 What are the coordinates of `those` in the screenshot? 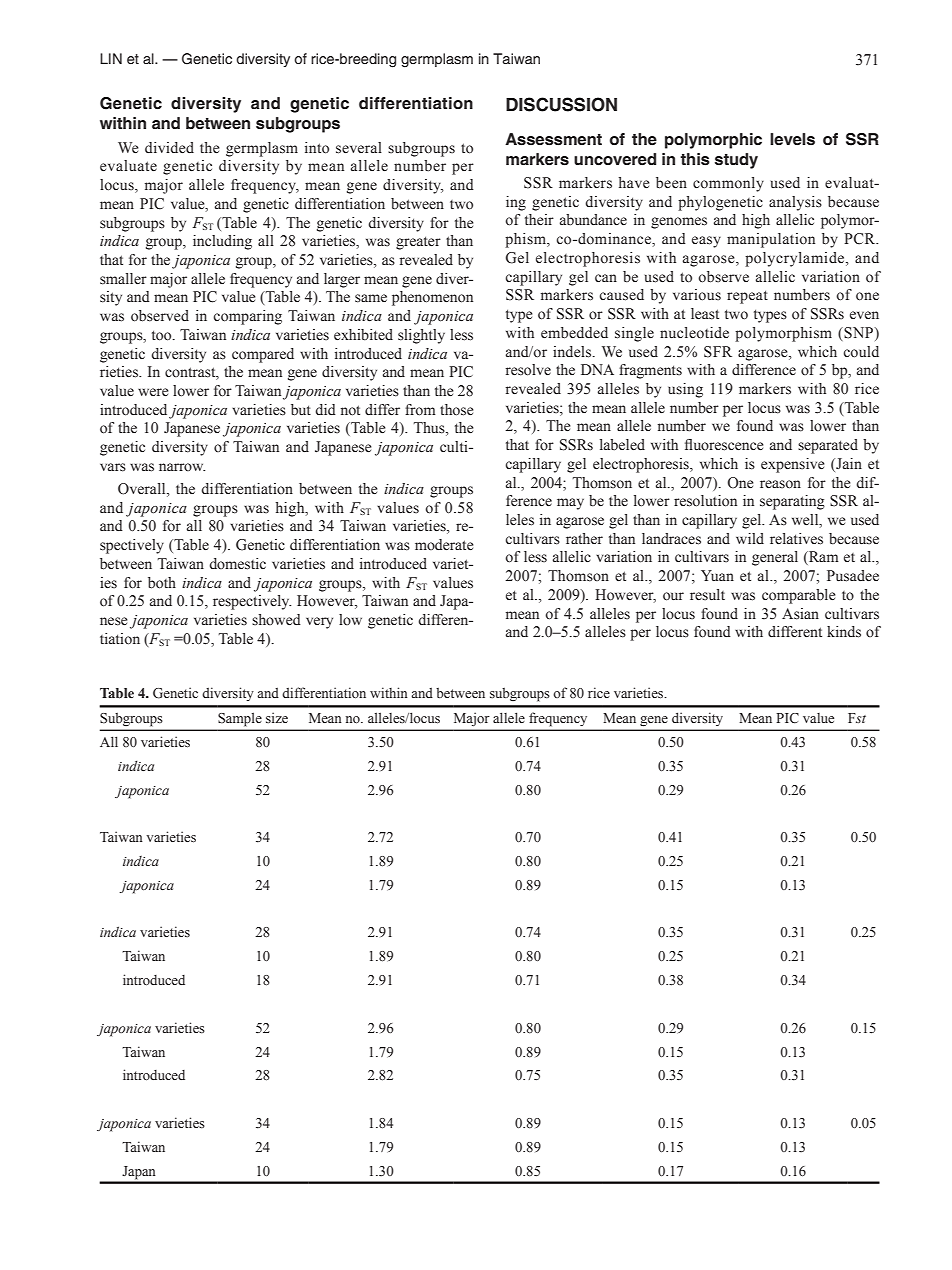 It's located at (457, 410).
